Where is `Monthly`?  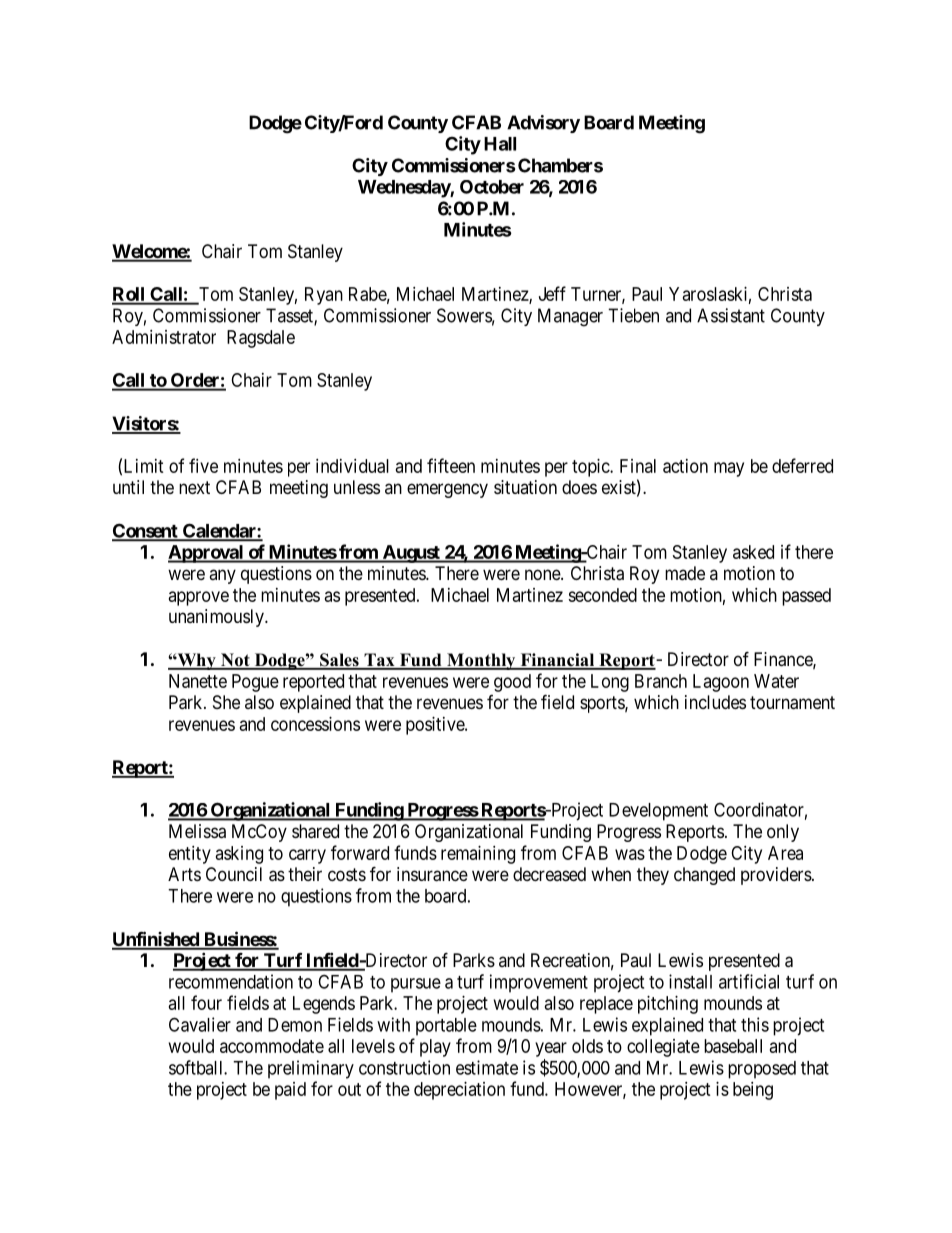 Monthly is located at coordinates (481, 661).
